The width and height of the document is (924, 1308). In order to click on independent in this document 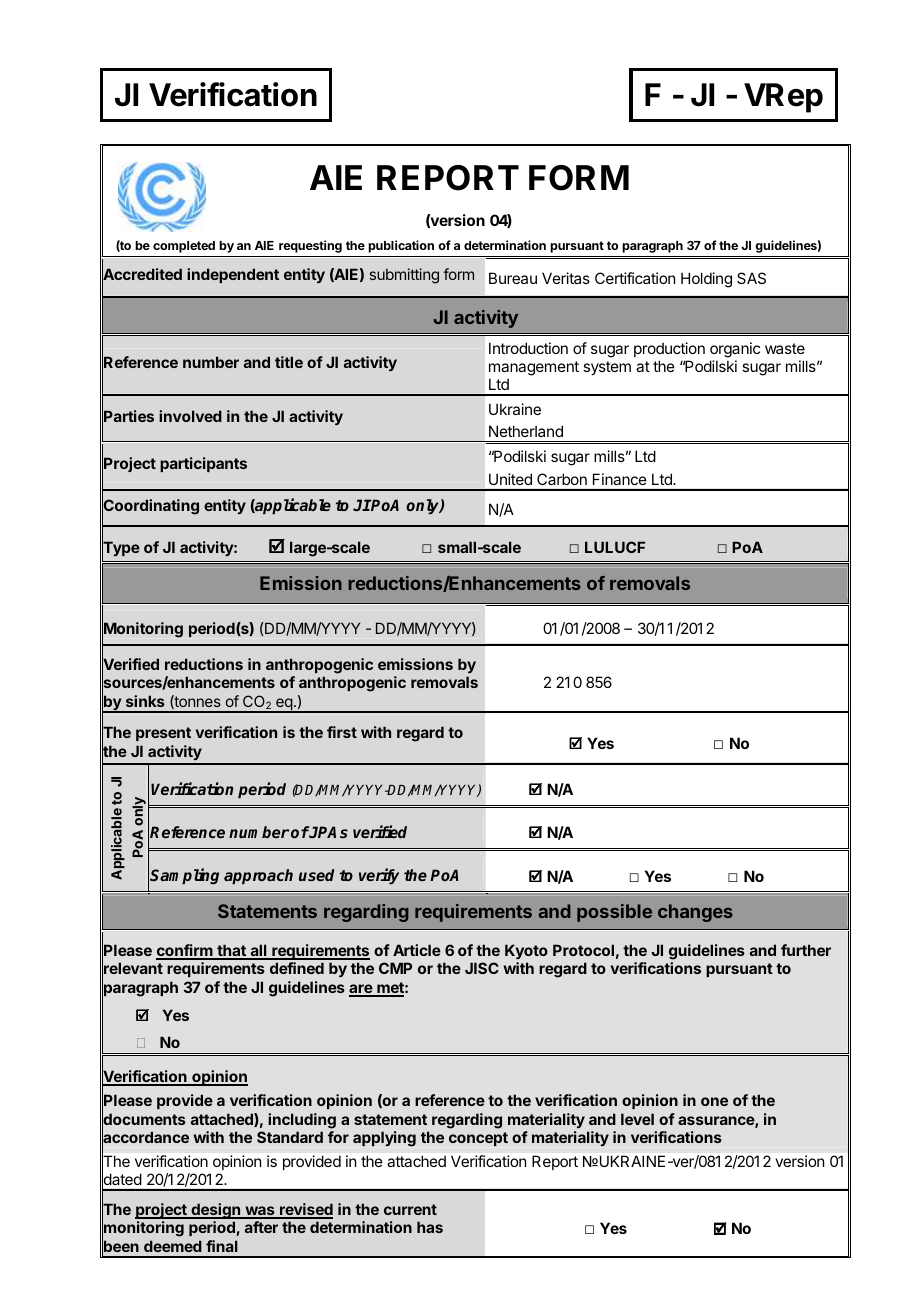, I will do `click(233, 275)`.
